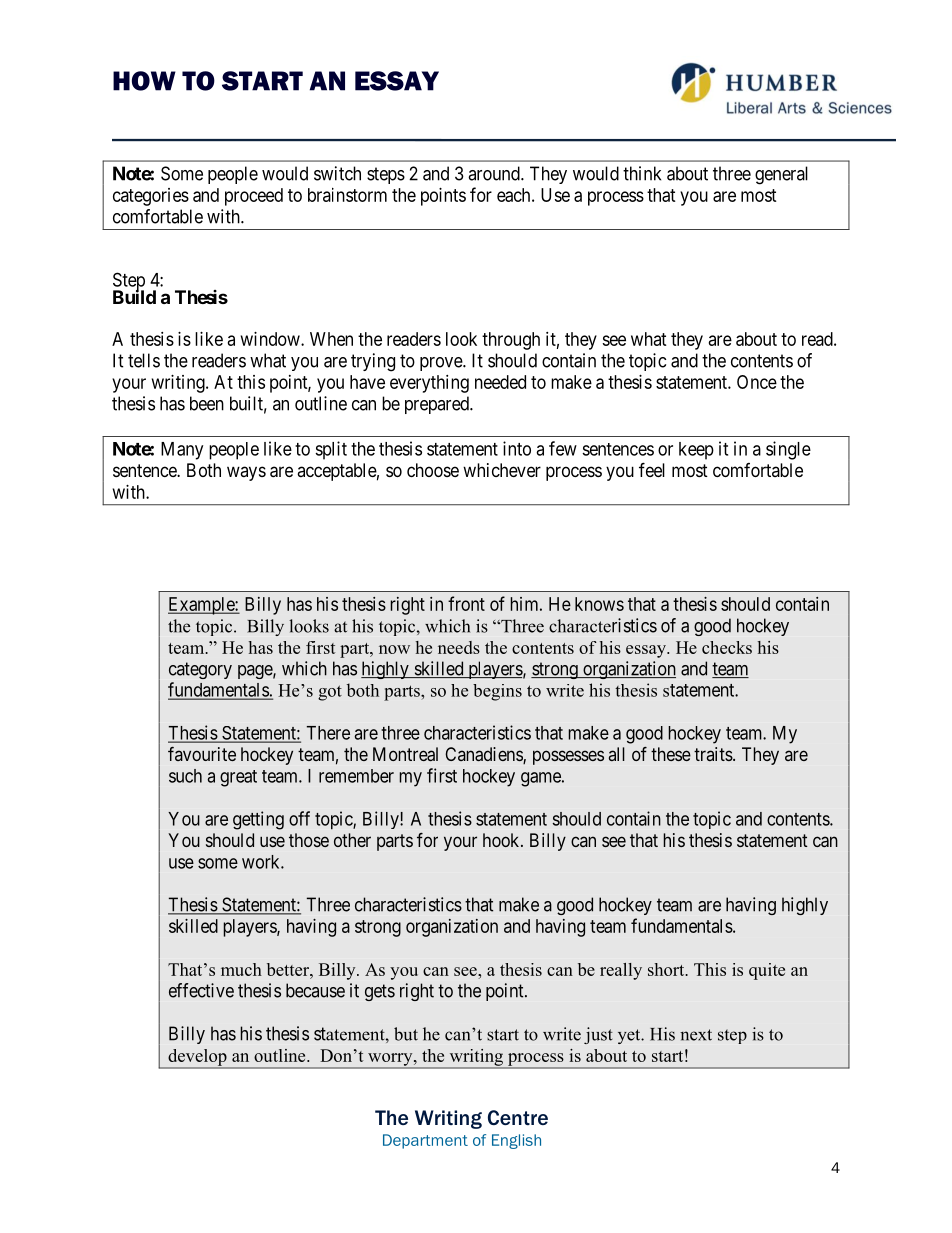 The height and width of the screenshot is (1233, 952). What do you see at coordinates (405, 754) in the screenshot?
I see `Montreal` at bounding box center [405, 754].
